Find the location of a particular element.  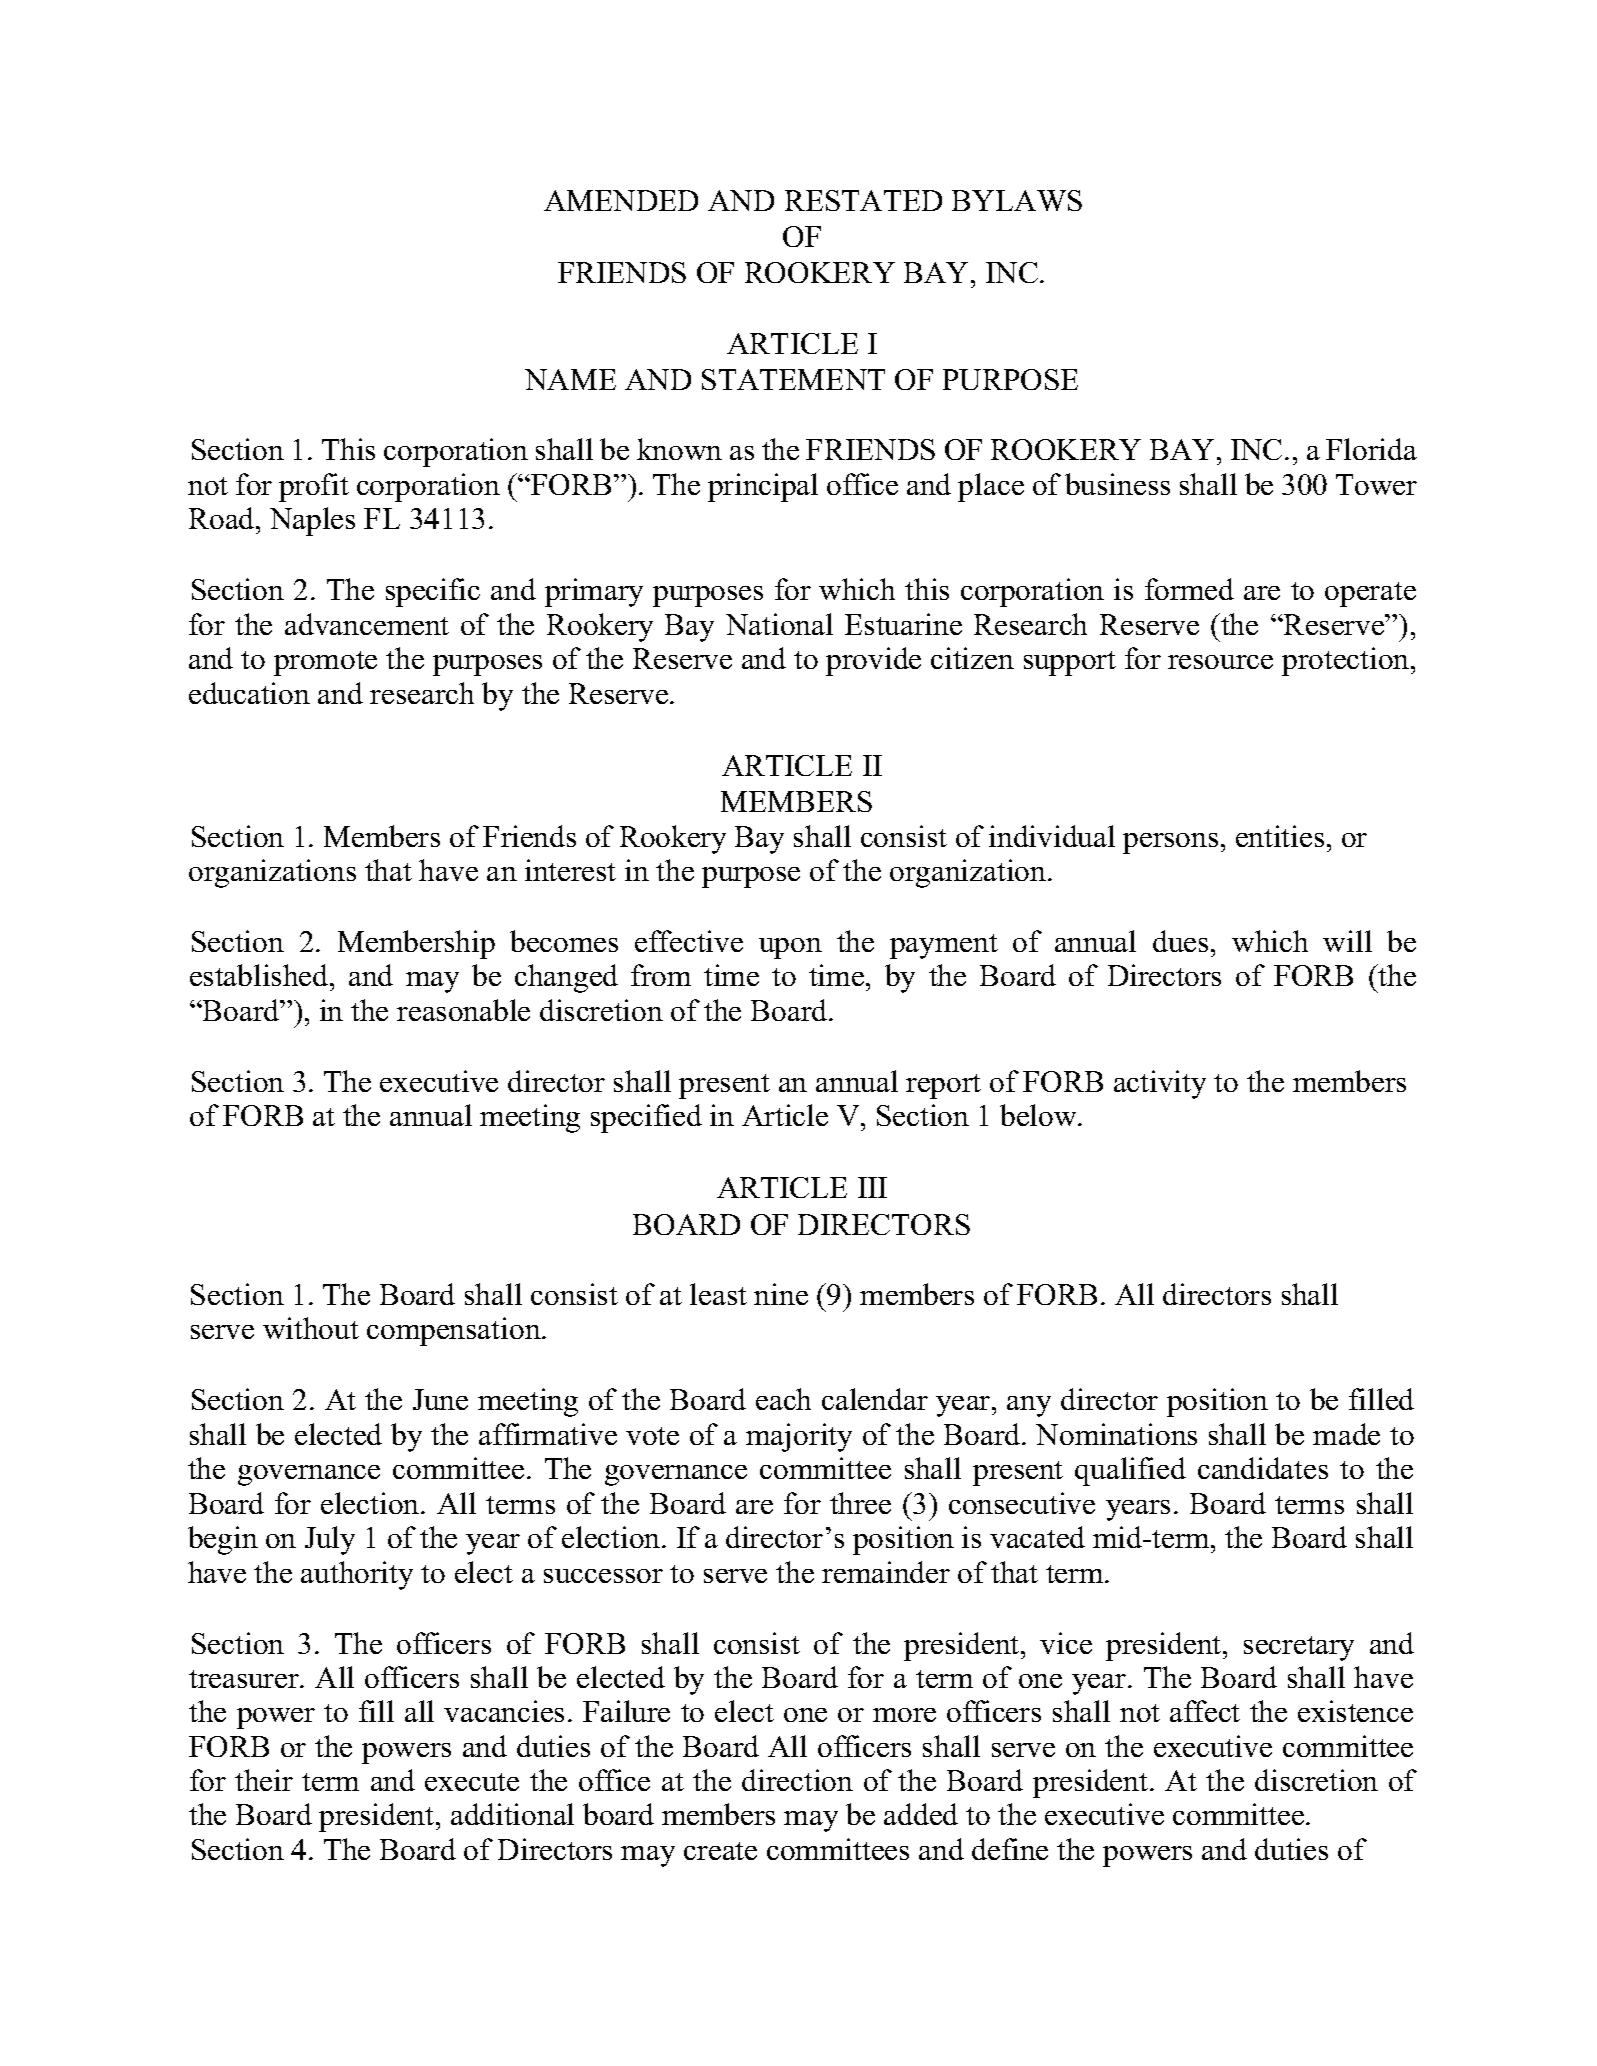

reasonable is located at coordinates (463, 1010).
